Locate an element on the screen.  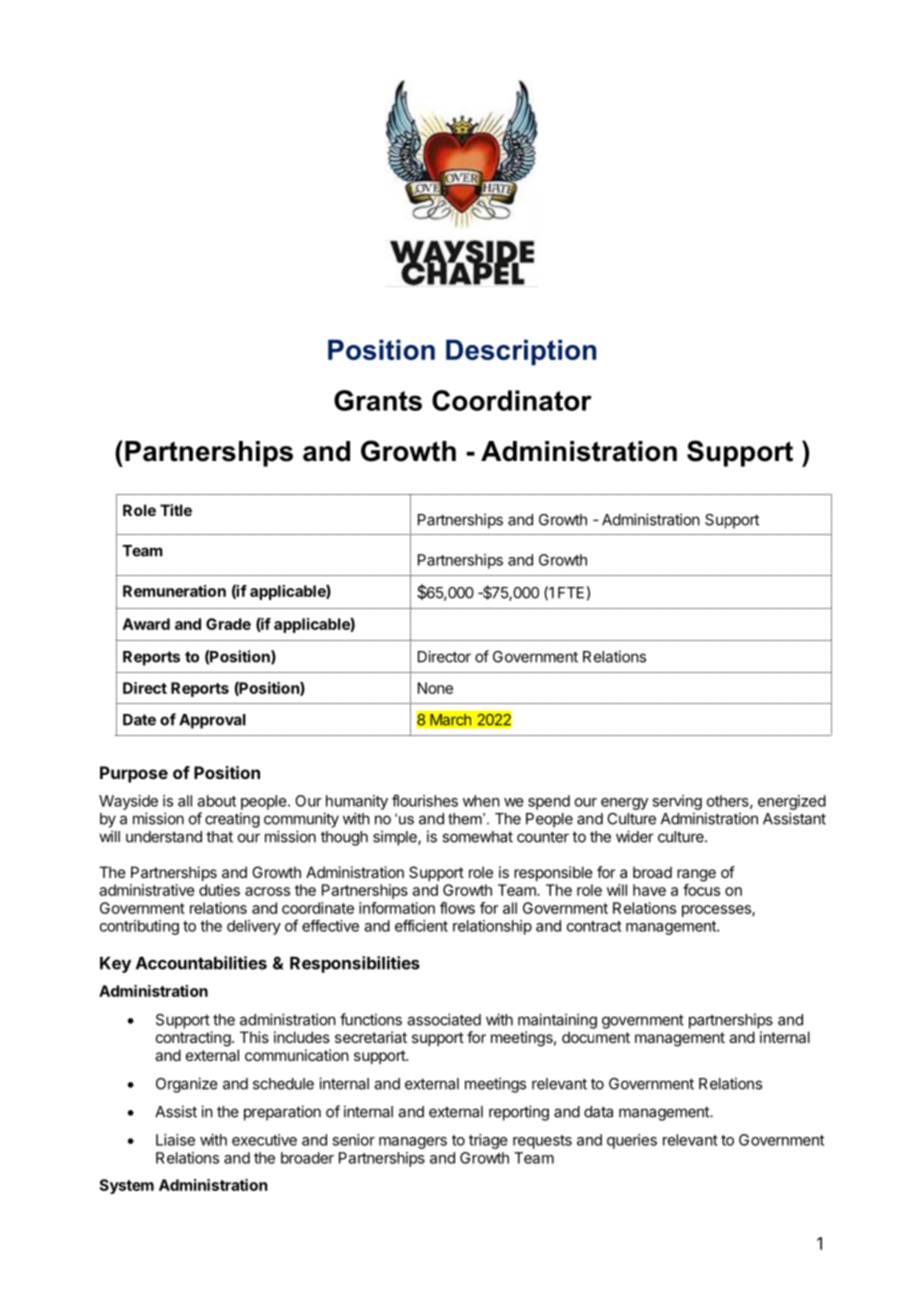
about is located at coordinates (216, 801).
